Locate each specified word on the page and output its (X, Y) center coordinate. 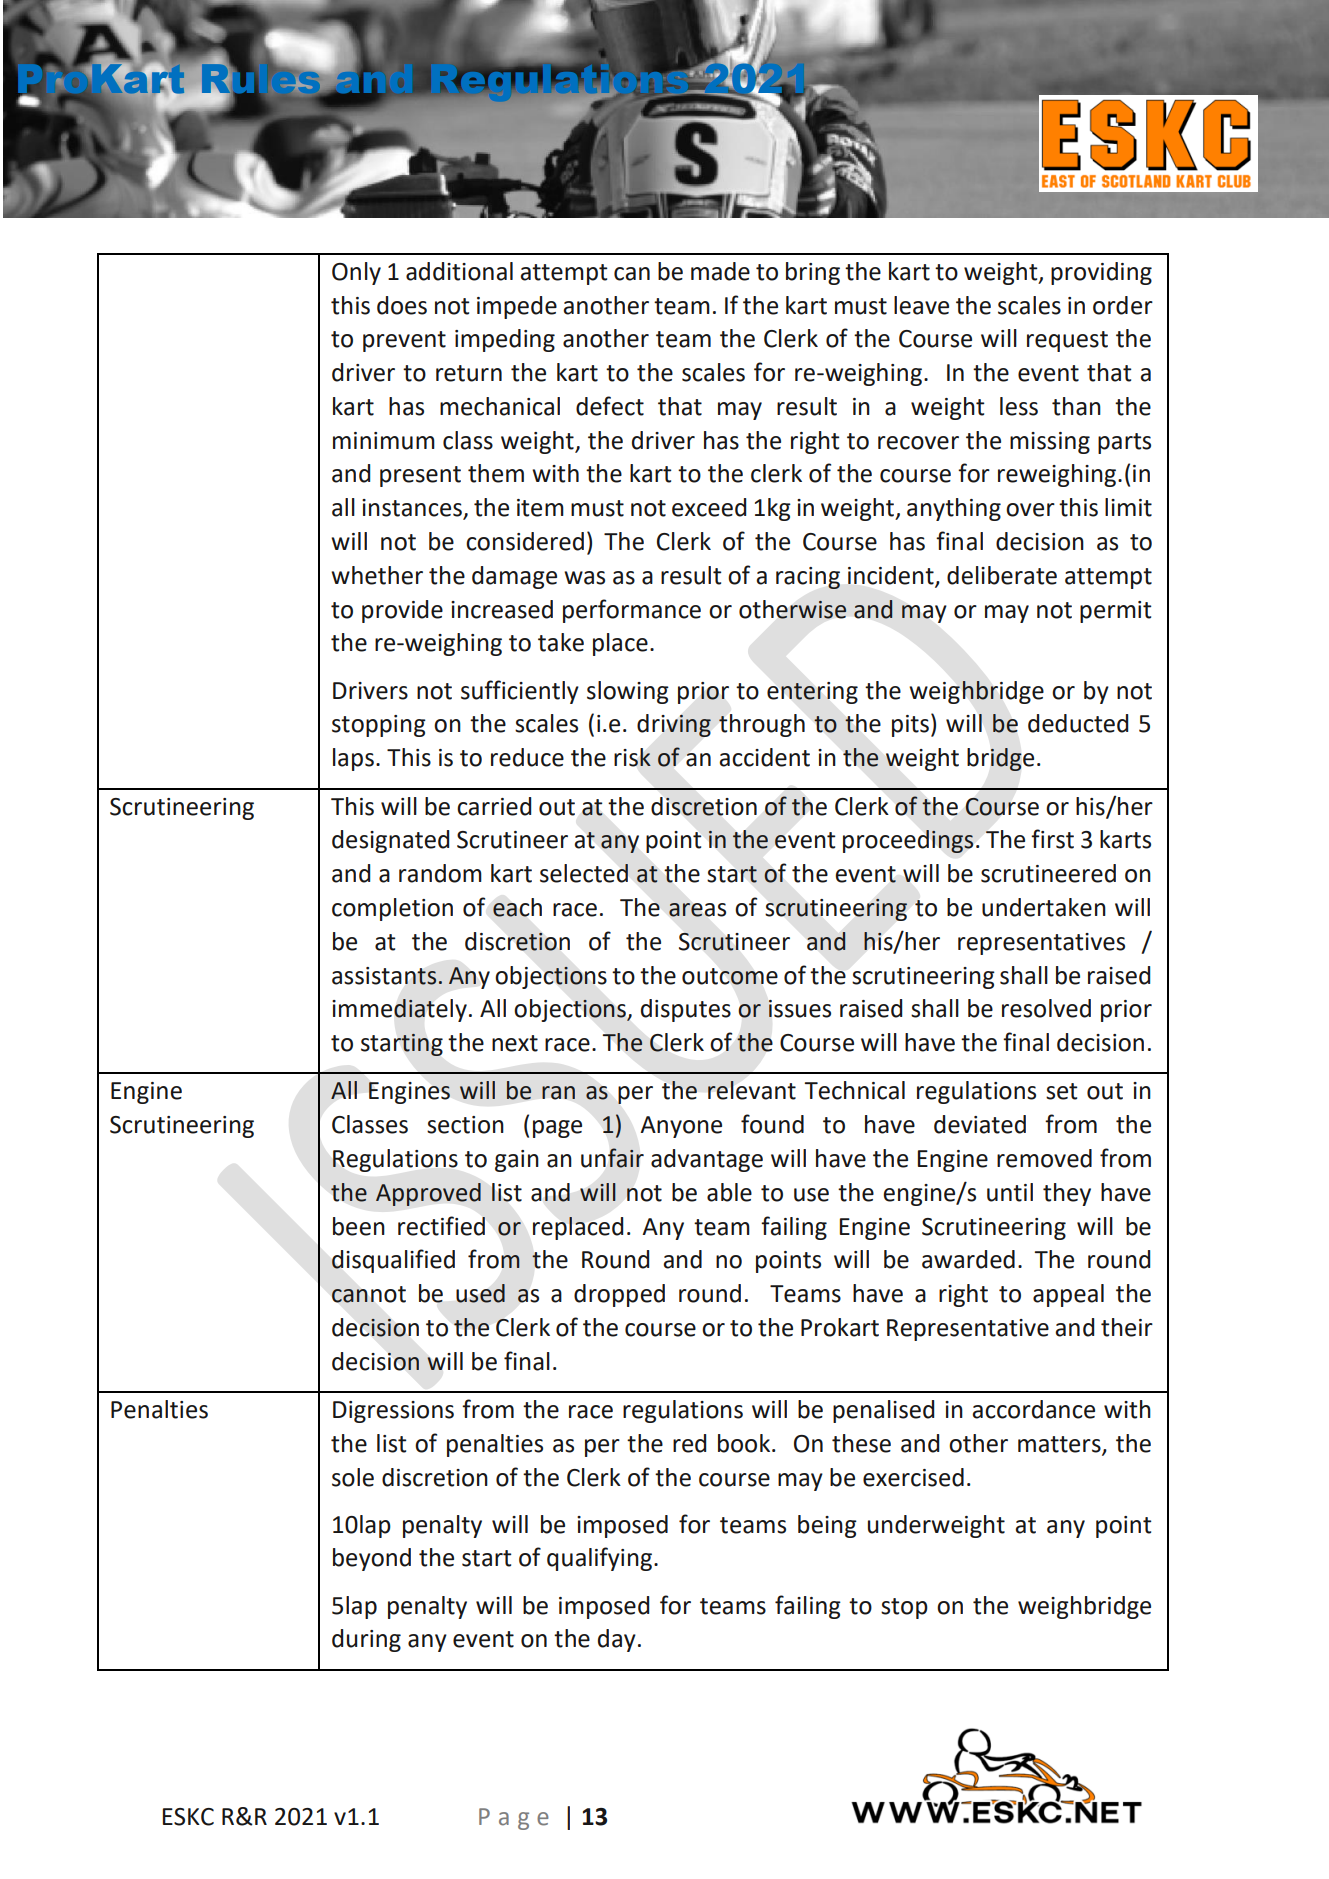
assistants (385, 976)
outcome (730, 976)
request (1067, 341)
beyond (372, 1559)
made (720, 271)
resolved (1046, 1008)
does (402, 305)
